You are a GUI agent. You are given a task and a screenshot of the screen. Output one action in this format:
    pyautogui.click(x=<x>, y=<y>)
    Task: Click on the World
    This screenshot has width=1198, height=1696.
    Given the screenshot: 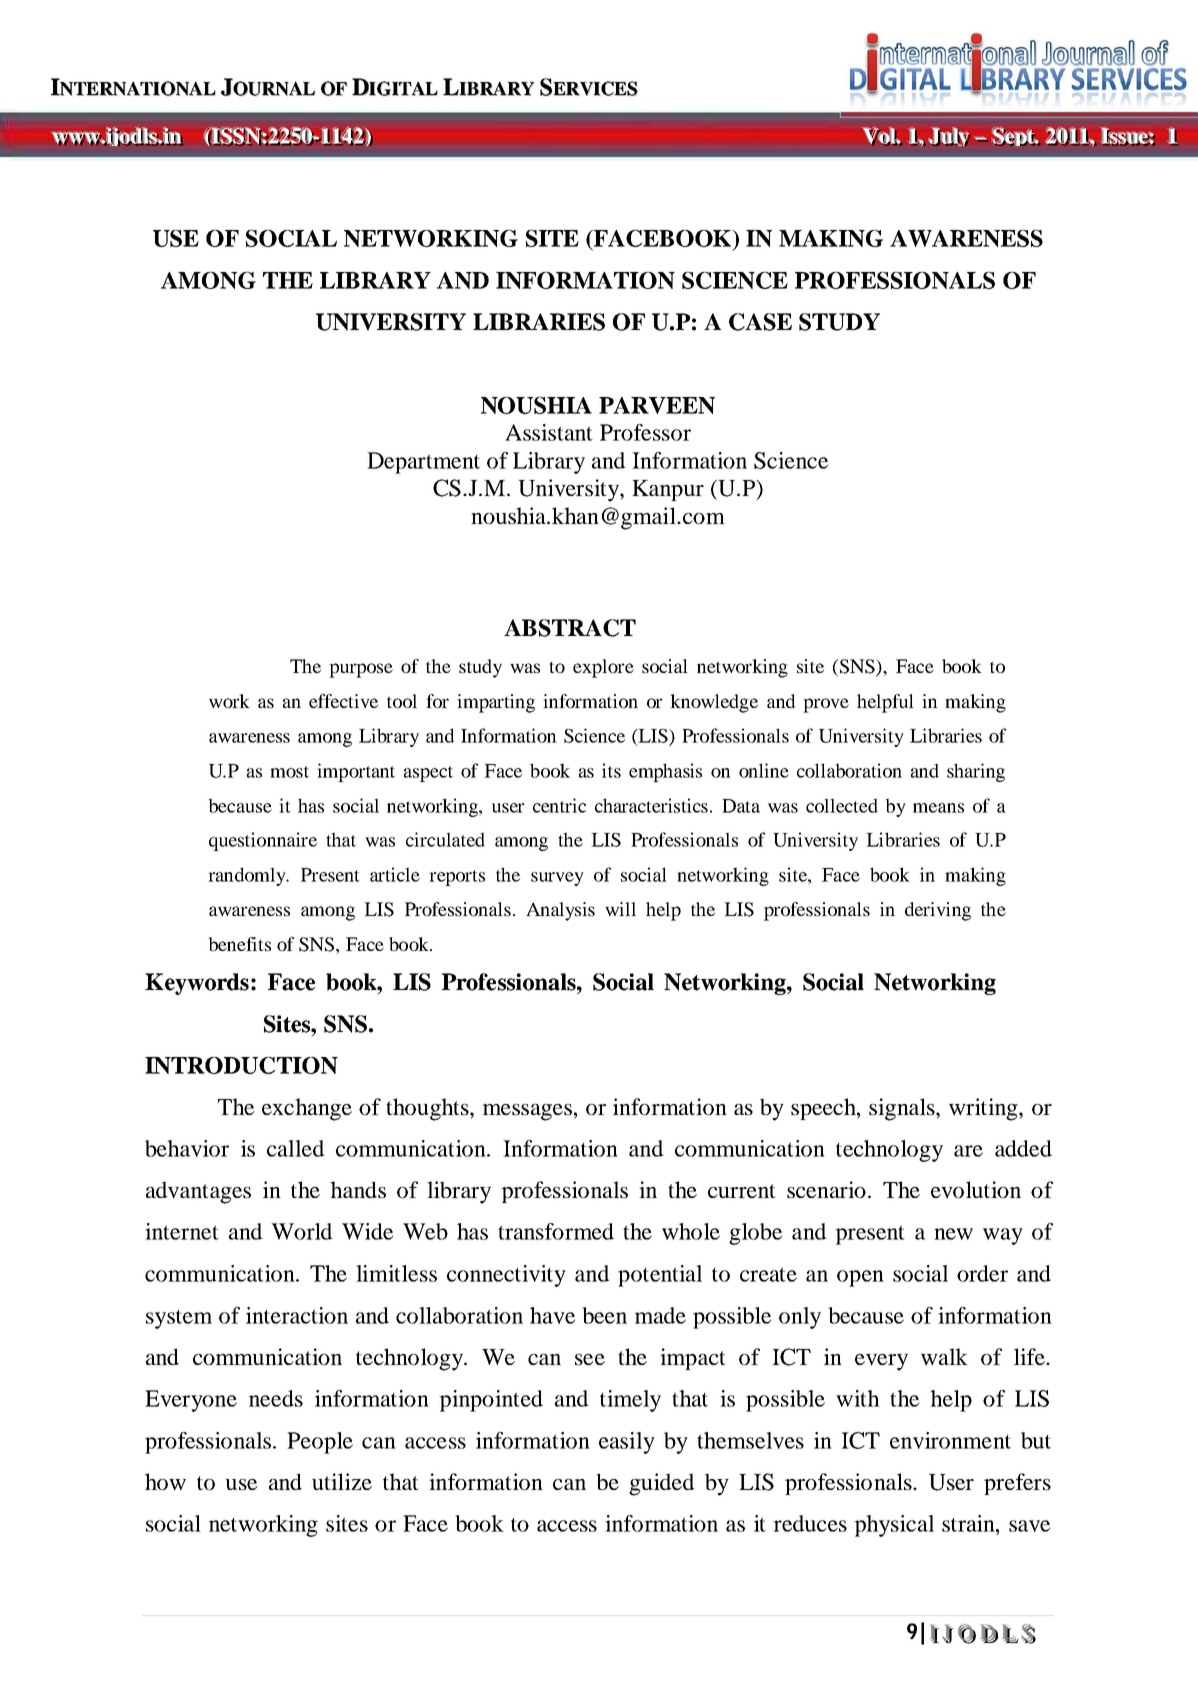 What is the action you would take?
    pyautogui.click(x=302, y=1231)
